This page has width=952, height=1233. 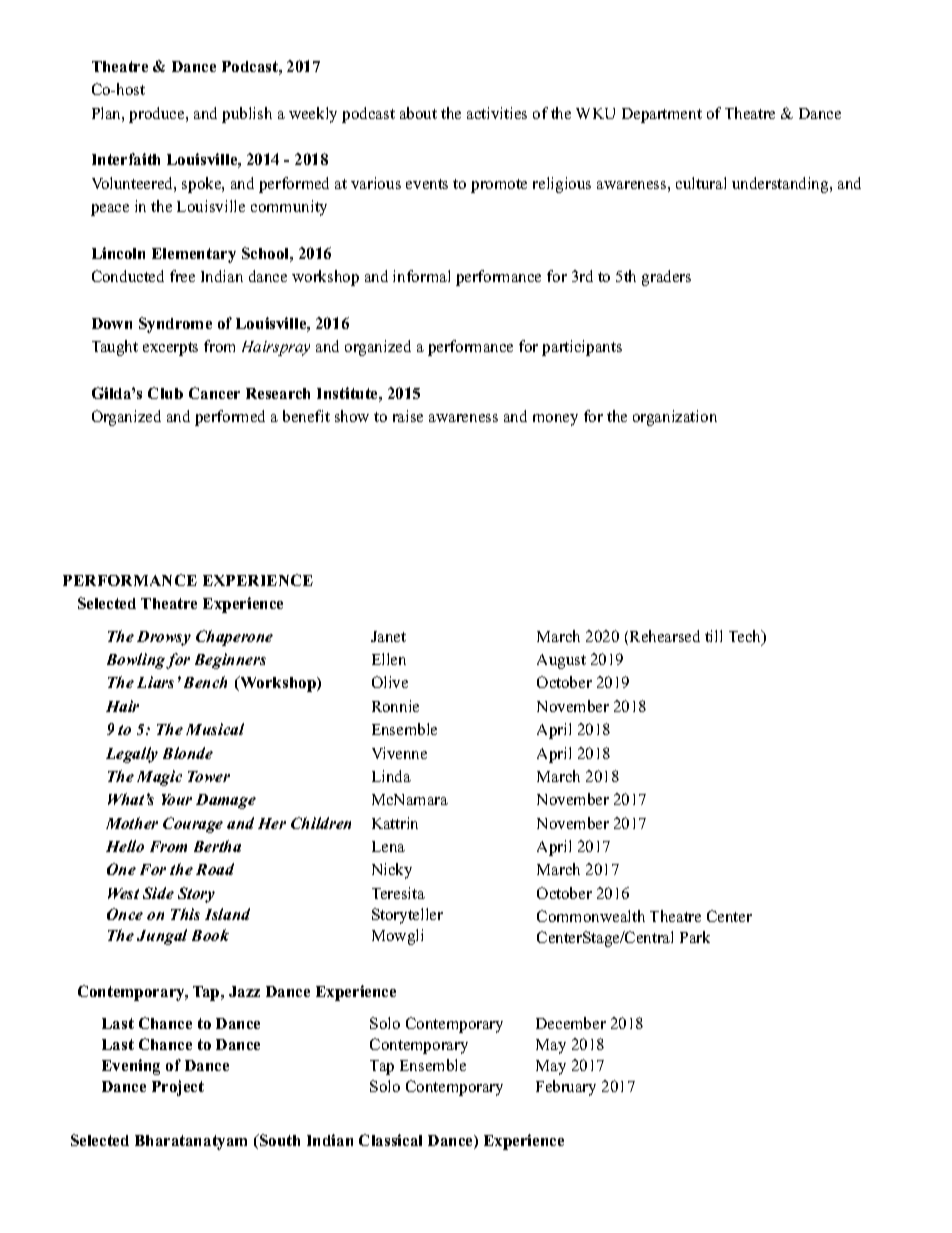 I want to click on till, so click(x=713, y=636).
